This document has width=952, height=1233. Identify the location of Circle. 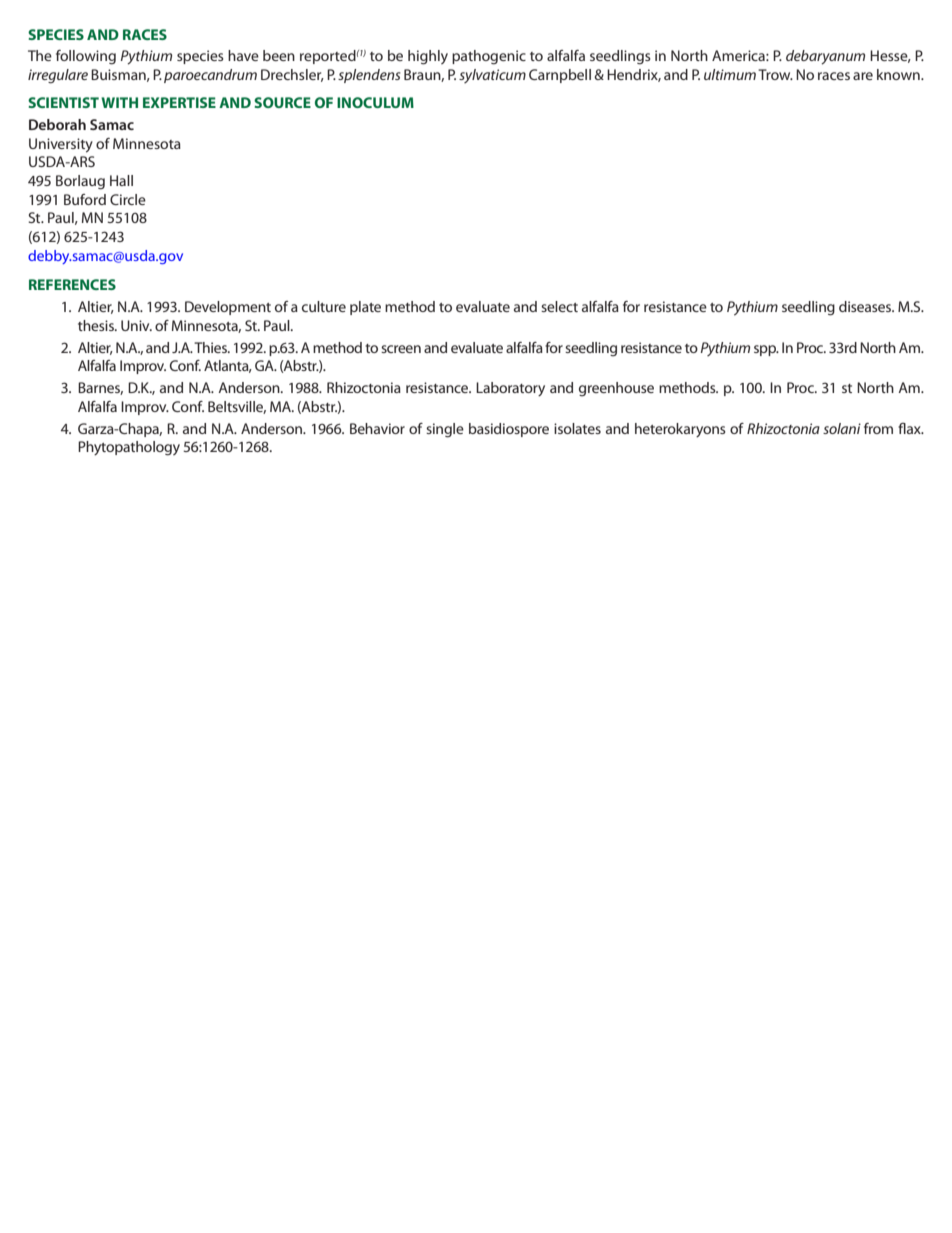
(128, 199).
